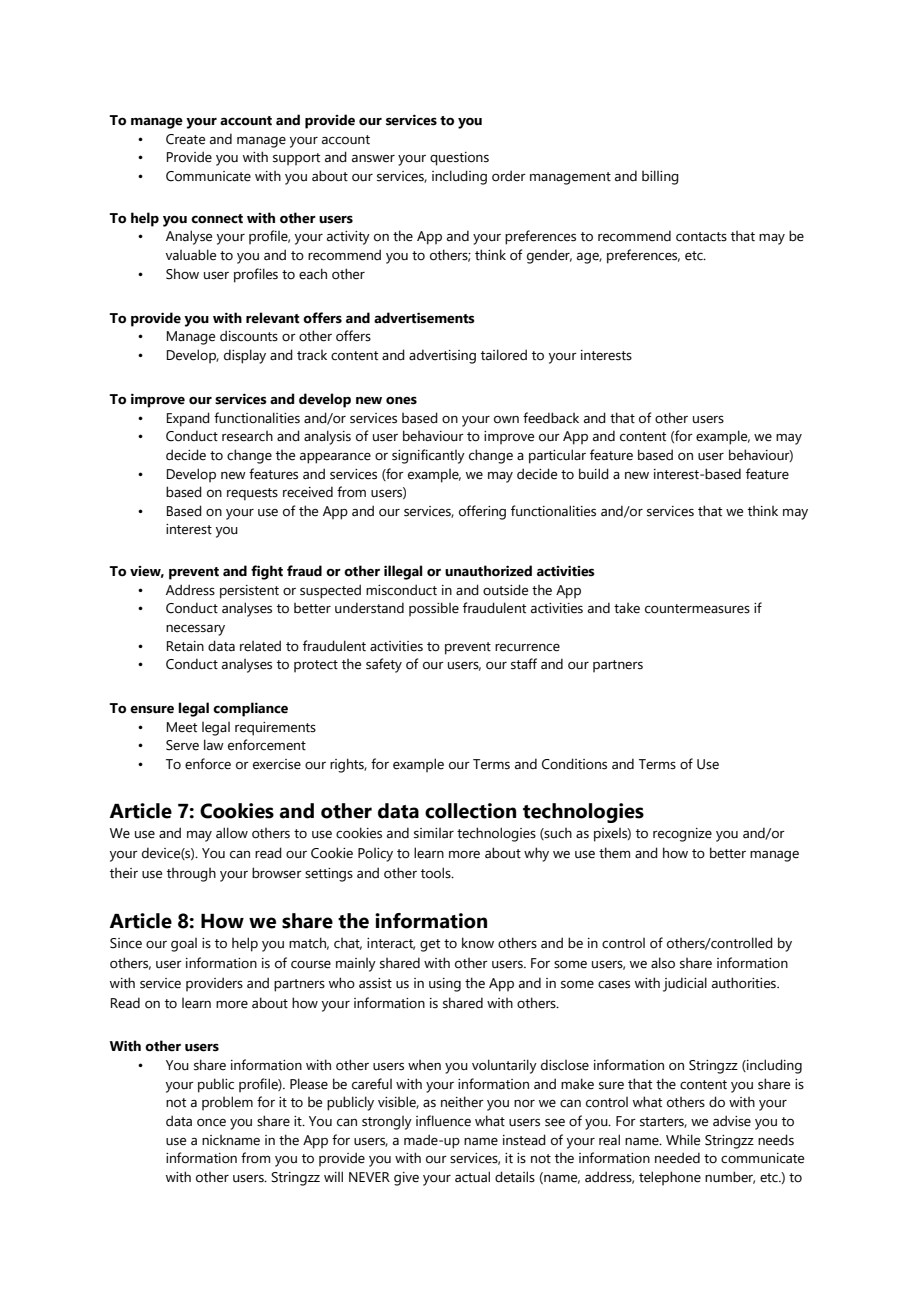 This image has width=924, height=1308. Describe the element at coordinates (185, 646) in the image. I see `Retain` at that location.
